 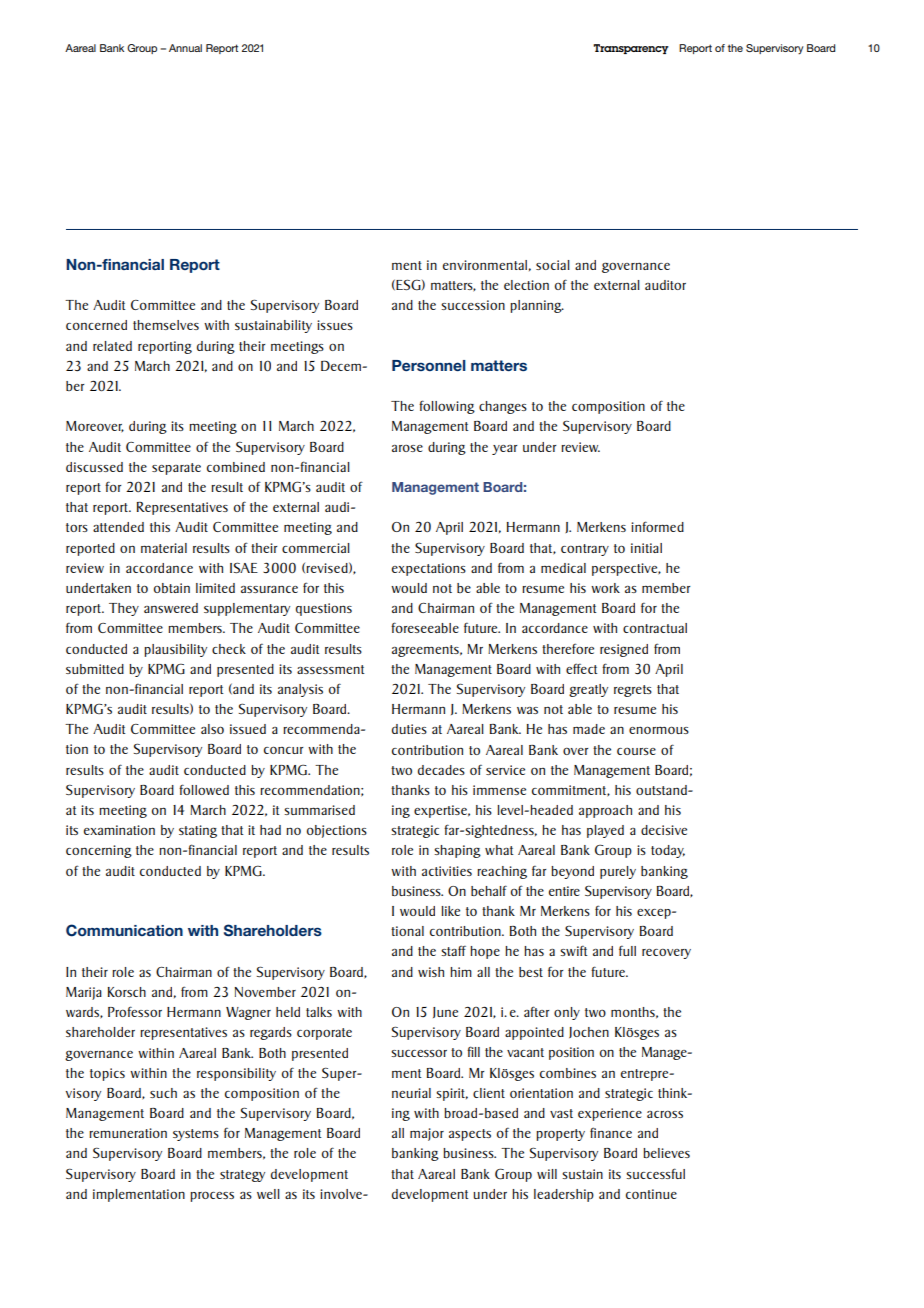 What do you see at coordinates (196, 1135) in the screenshot?
I see `systems` at bounding box center [196, 1135].
